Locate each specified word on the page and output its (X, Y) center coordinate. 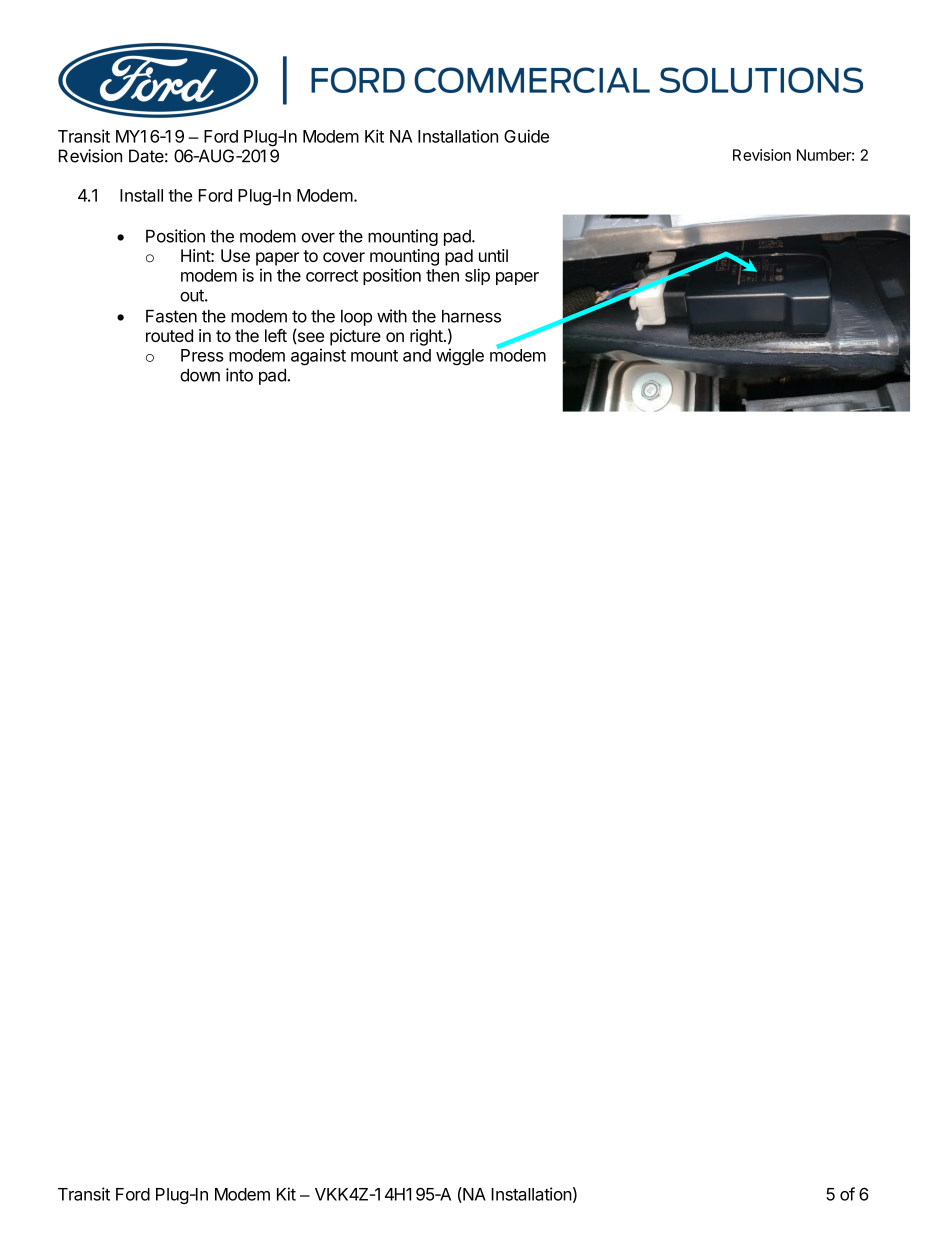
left (276, 335)
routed (169, 335)
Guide (526, 136)
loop (356, 318)
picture (355, 337)
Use (235, 255)
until (493, 255)
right (426, 337)
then (442, 275)
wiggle (460, 357)
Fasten (171, 316)
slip (477, 276)
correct (332, 276)
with (392, 316)
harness (471, 316)
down (200, 375)
